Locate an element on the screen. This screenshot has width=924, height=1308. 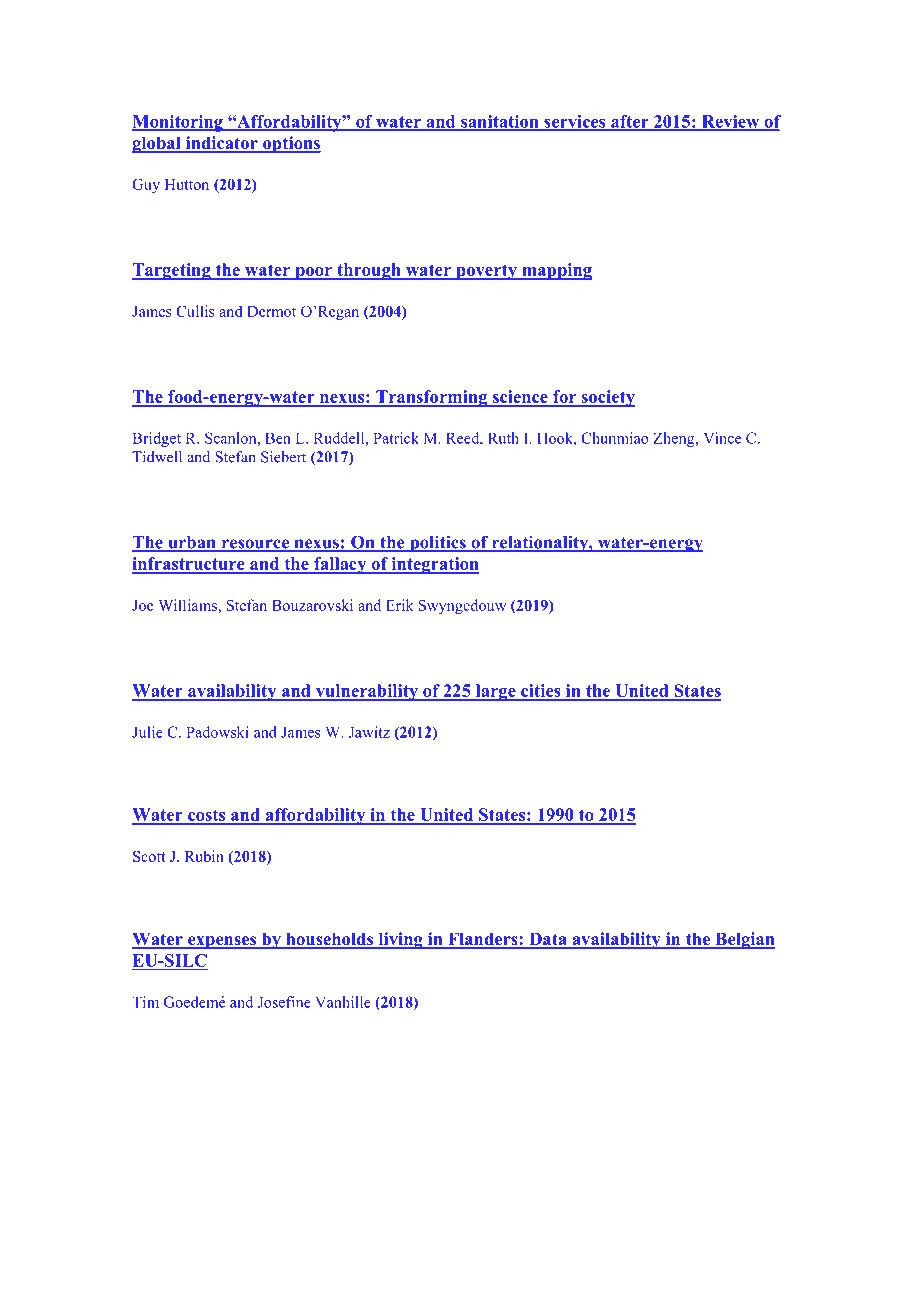
integration is located at coordinates (434, 565).
